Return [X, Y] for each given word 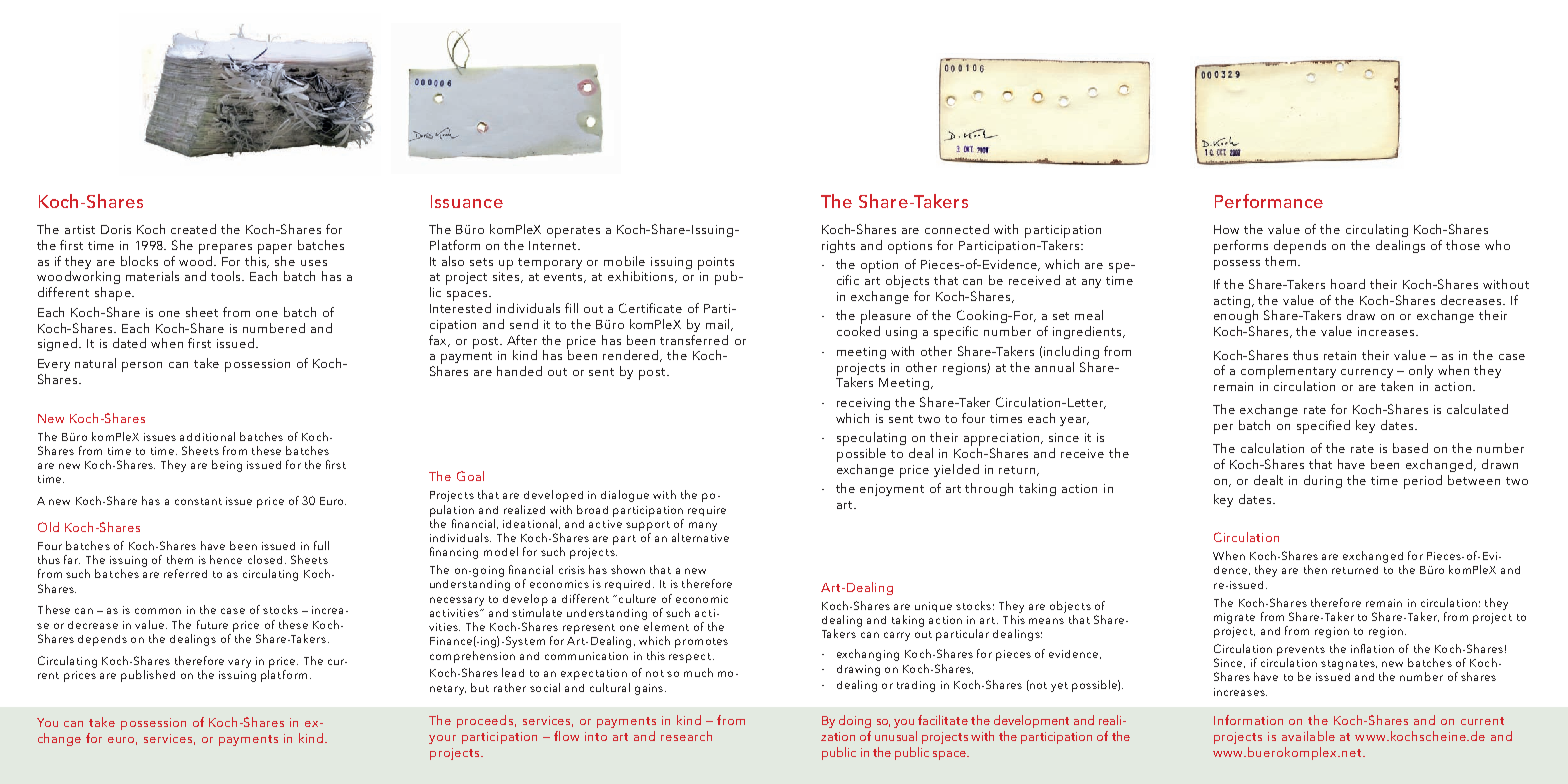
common [158, 611]
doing [855, 721]
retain [1340, 355]
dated [129, 343]
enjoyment [892, 490]
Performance [1269, 201]
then [1315, 569]
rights [838, 246]
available [1308, 736]
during [1323, 481]
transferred [694, 340]
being [227, 466]
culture [637, 598]
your [442, 739]
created [193, 229]
